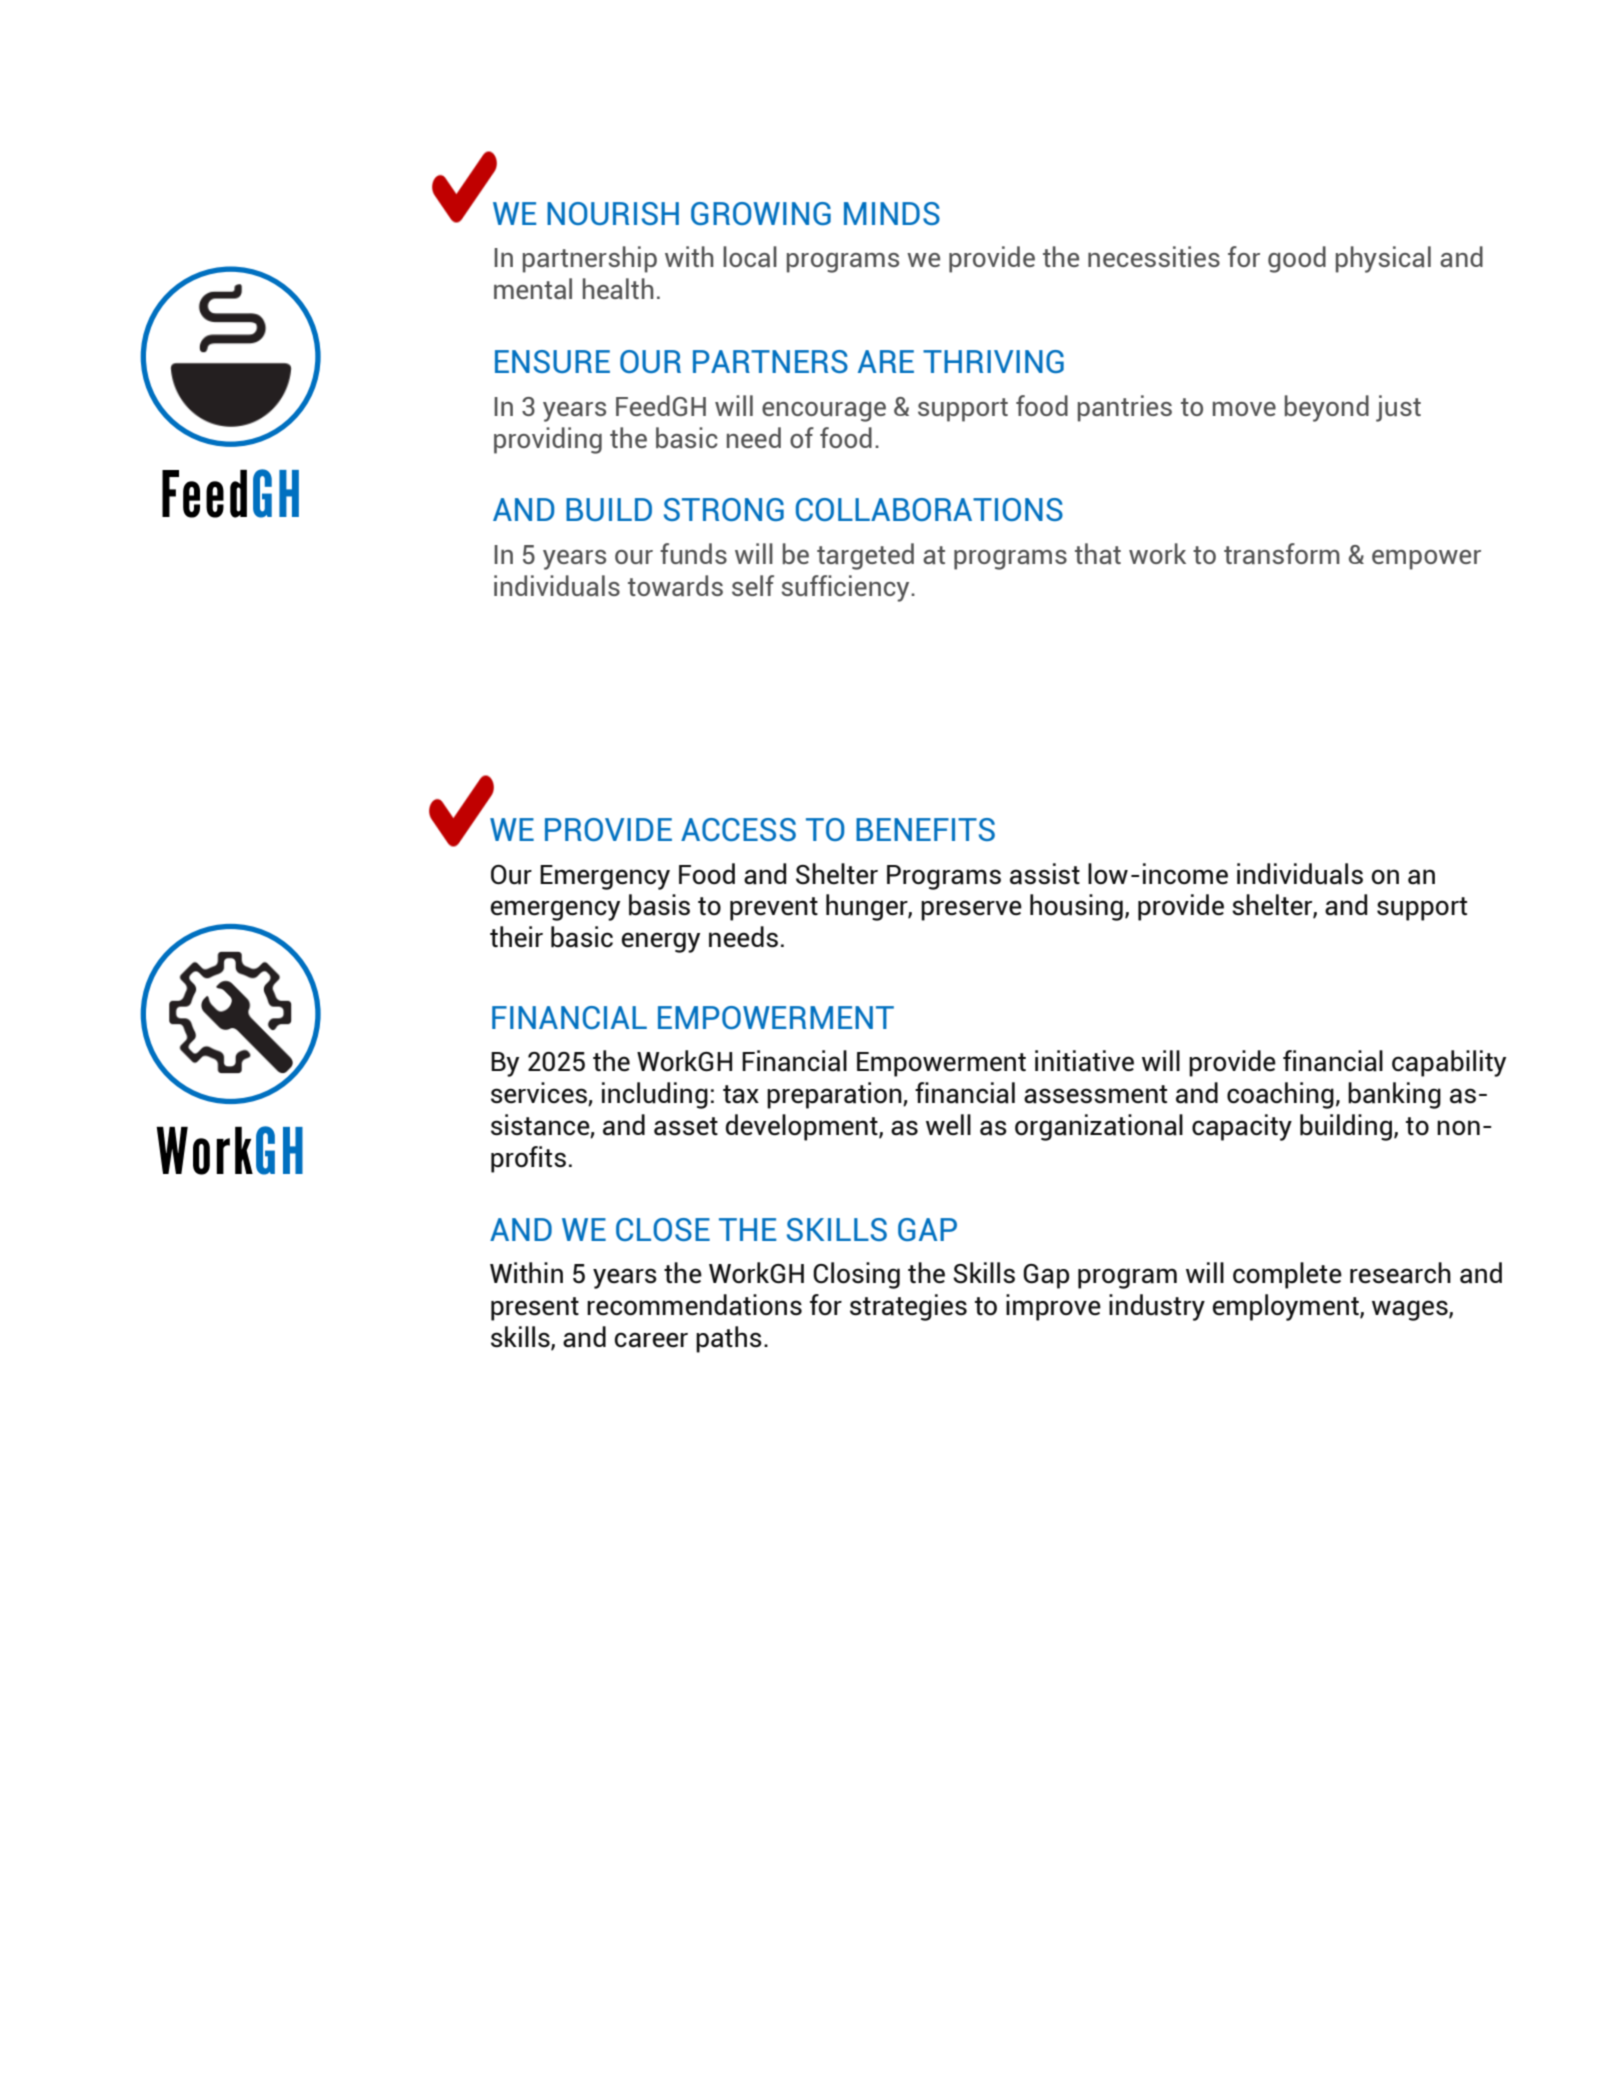 The image size is (1622, 2099). Describe the element at coordinates (1297, 259) in the screenshot. I see `good` at that location.
